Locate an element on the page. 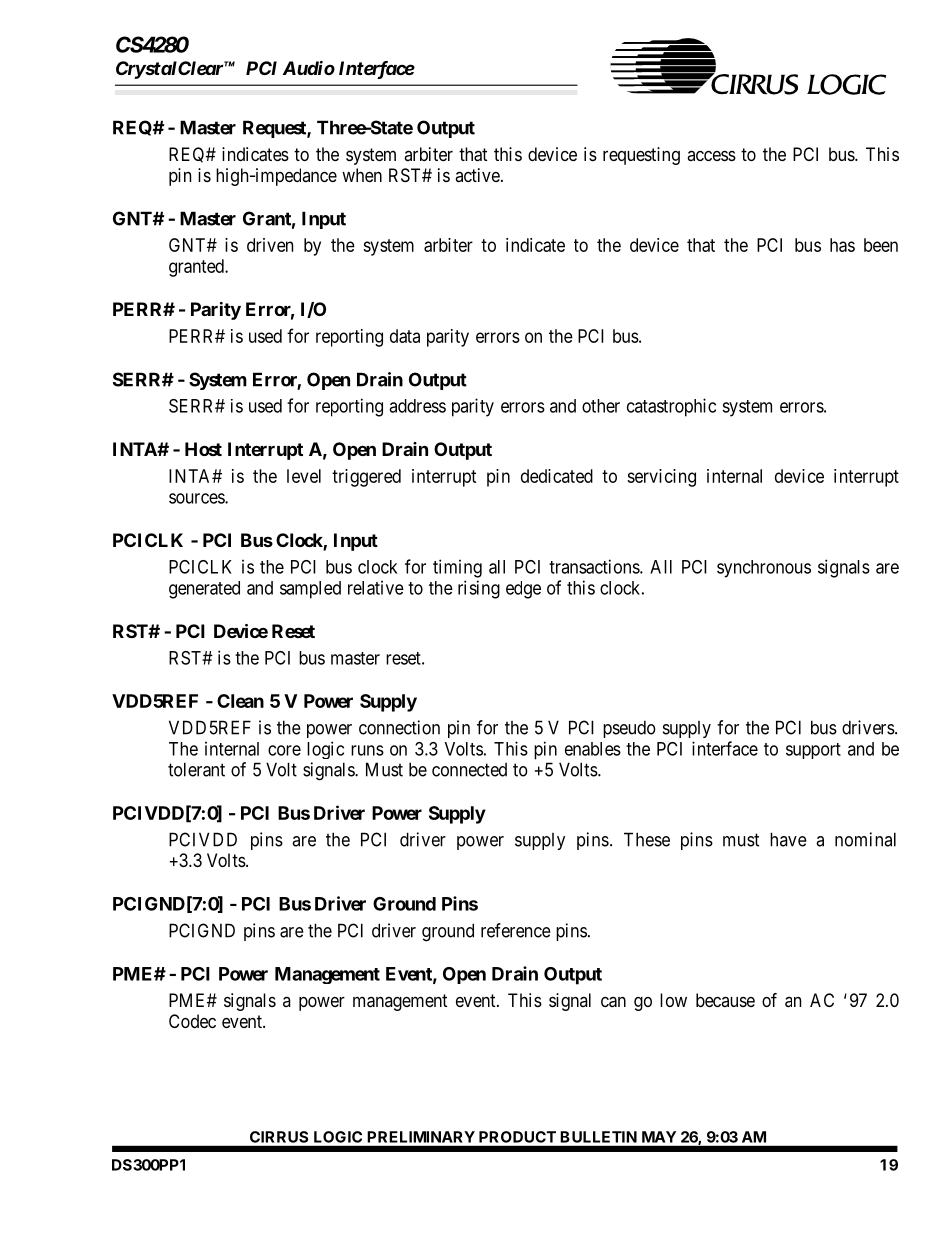 This image has height=1233, width=952. access is located at coordinates (711, 155).
